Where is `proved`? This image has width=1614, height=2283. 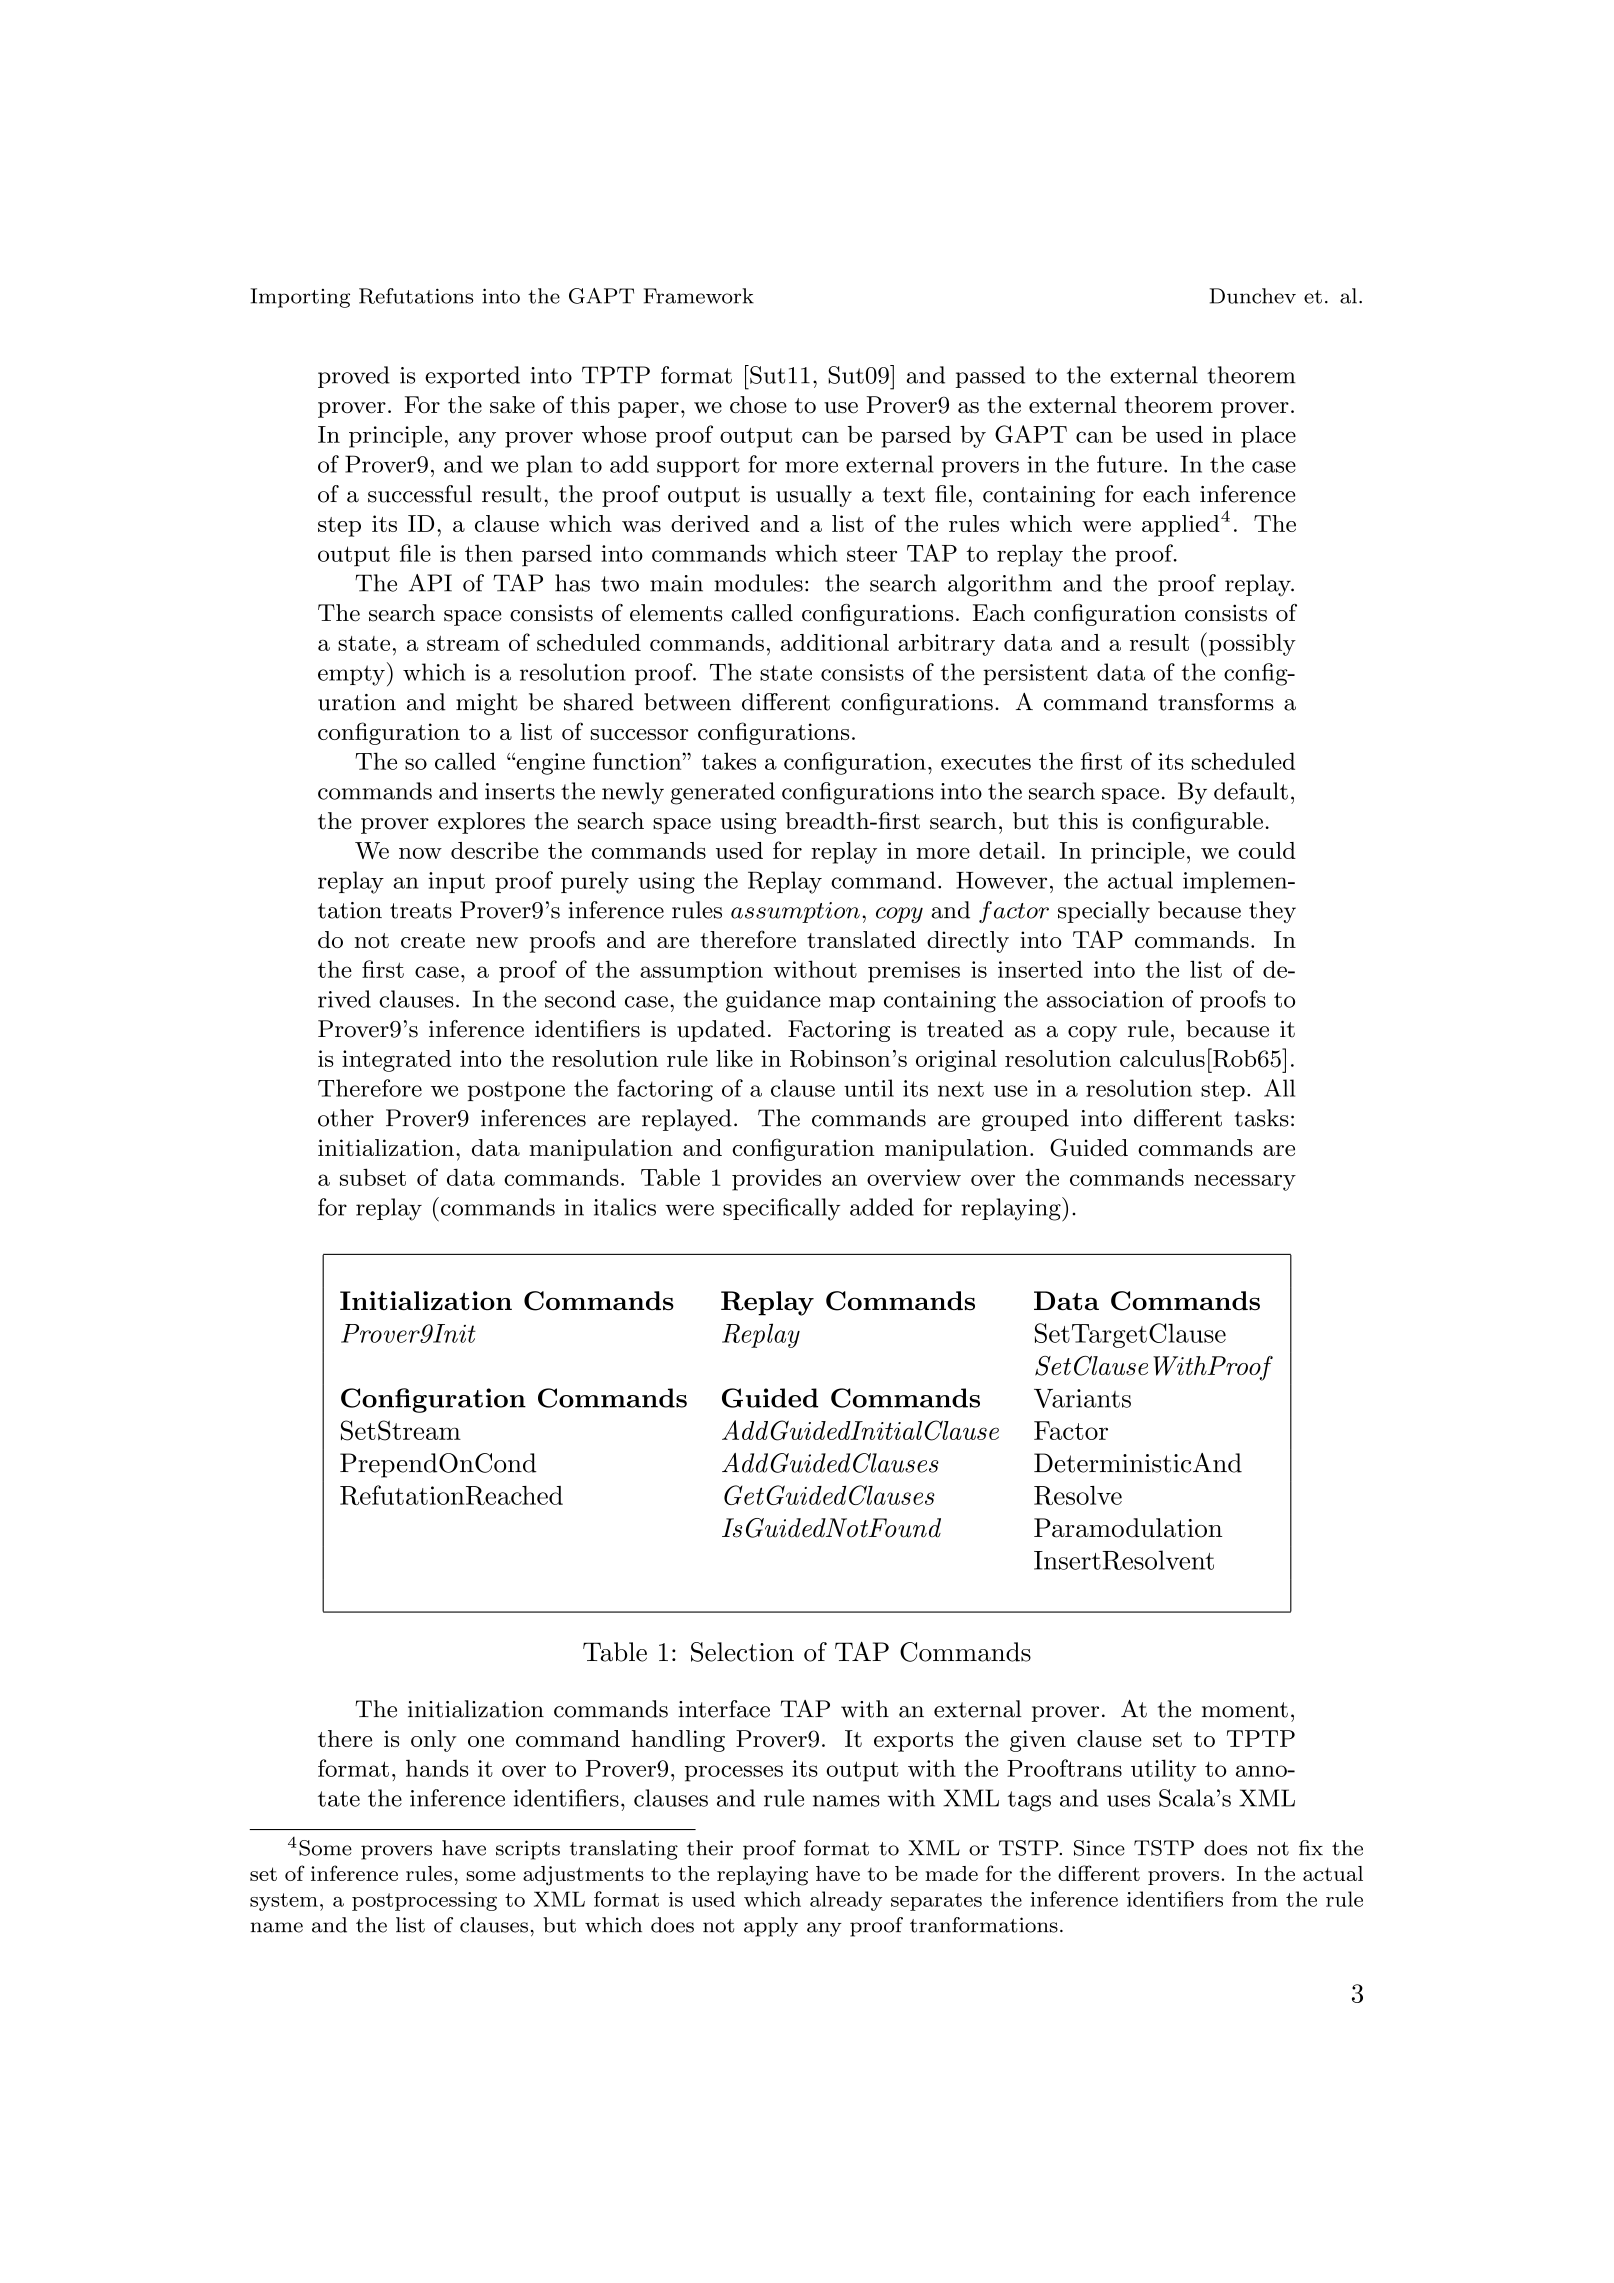 proved is located at coordinates (354, 377).
